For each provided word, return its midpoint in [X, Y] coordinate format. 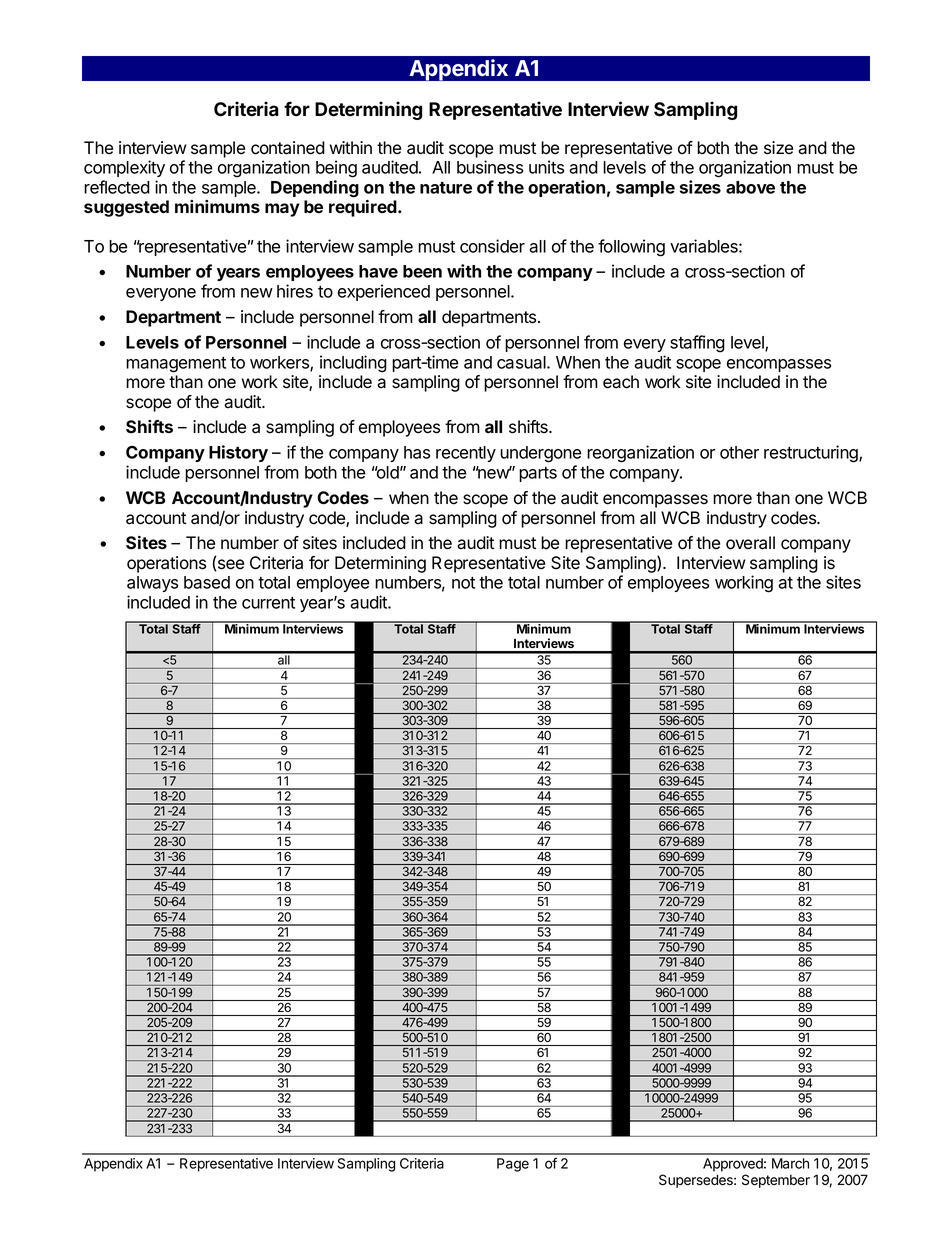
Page [513, 1165]
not [463, 583]
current [268, 603]
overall [750, 543]
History [238, 453]
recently [466, 454]
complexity [124, 168]
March [790, 1163]
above [750, 187]
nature [446, 188]
